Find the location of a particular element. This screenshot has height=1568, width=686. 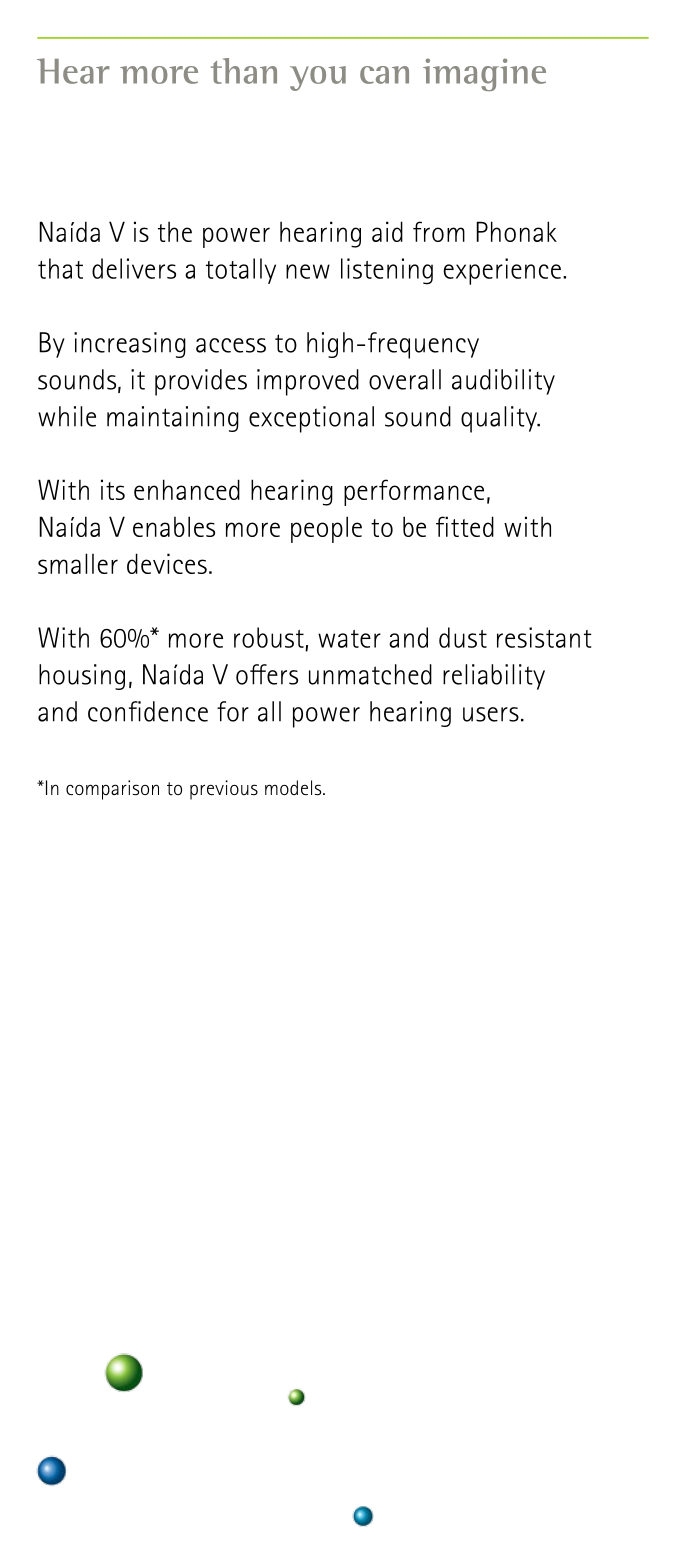

increasing is located at coordinates (130, 345).
